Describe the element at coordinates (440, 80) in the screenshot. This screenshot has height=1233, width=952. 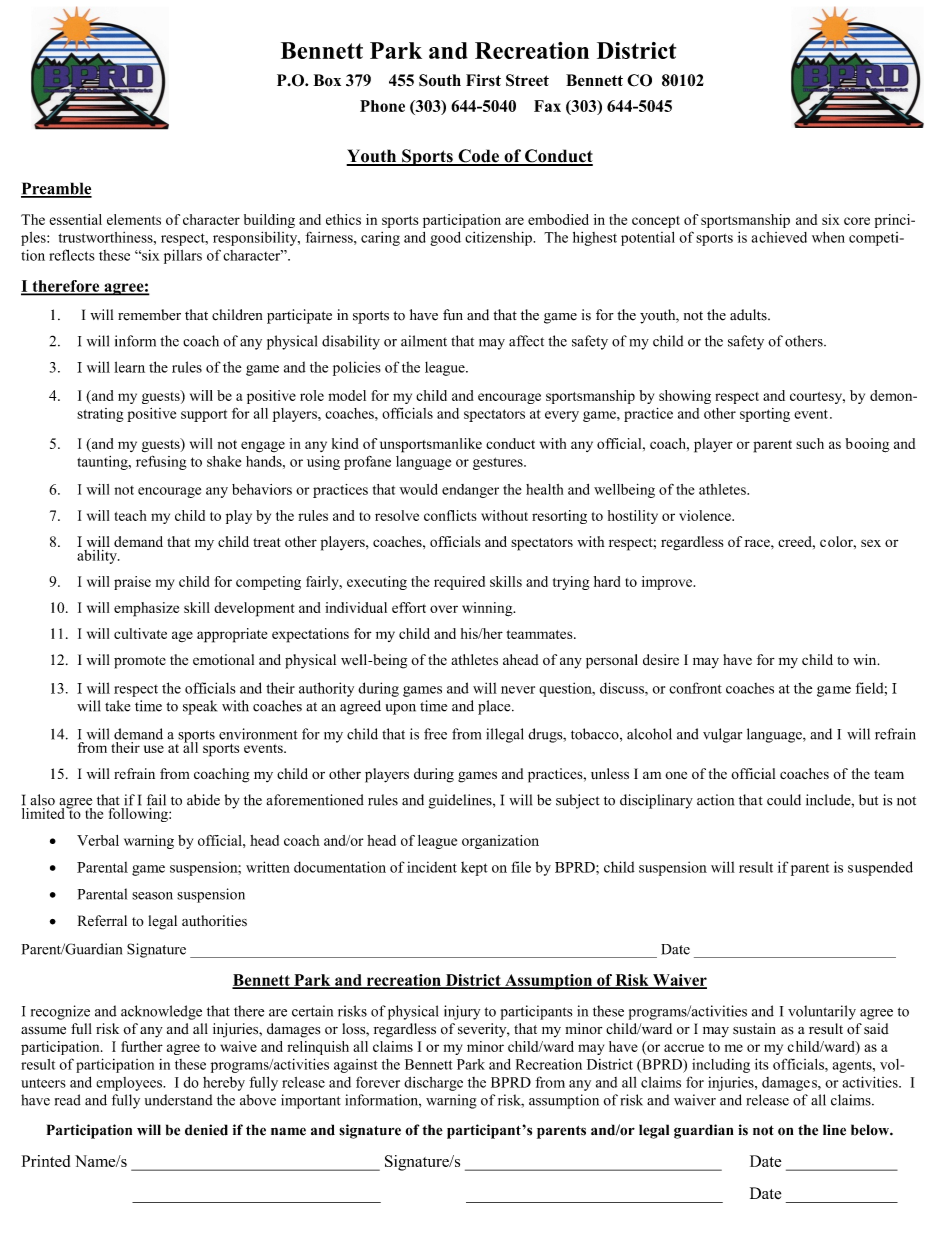
I see `South` at that location.
